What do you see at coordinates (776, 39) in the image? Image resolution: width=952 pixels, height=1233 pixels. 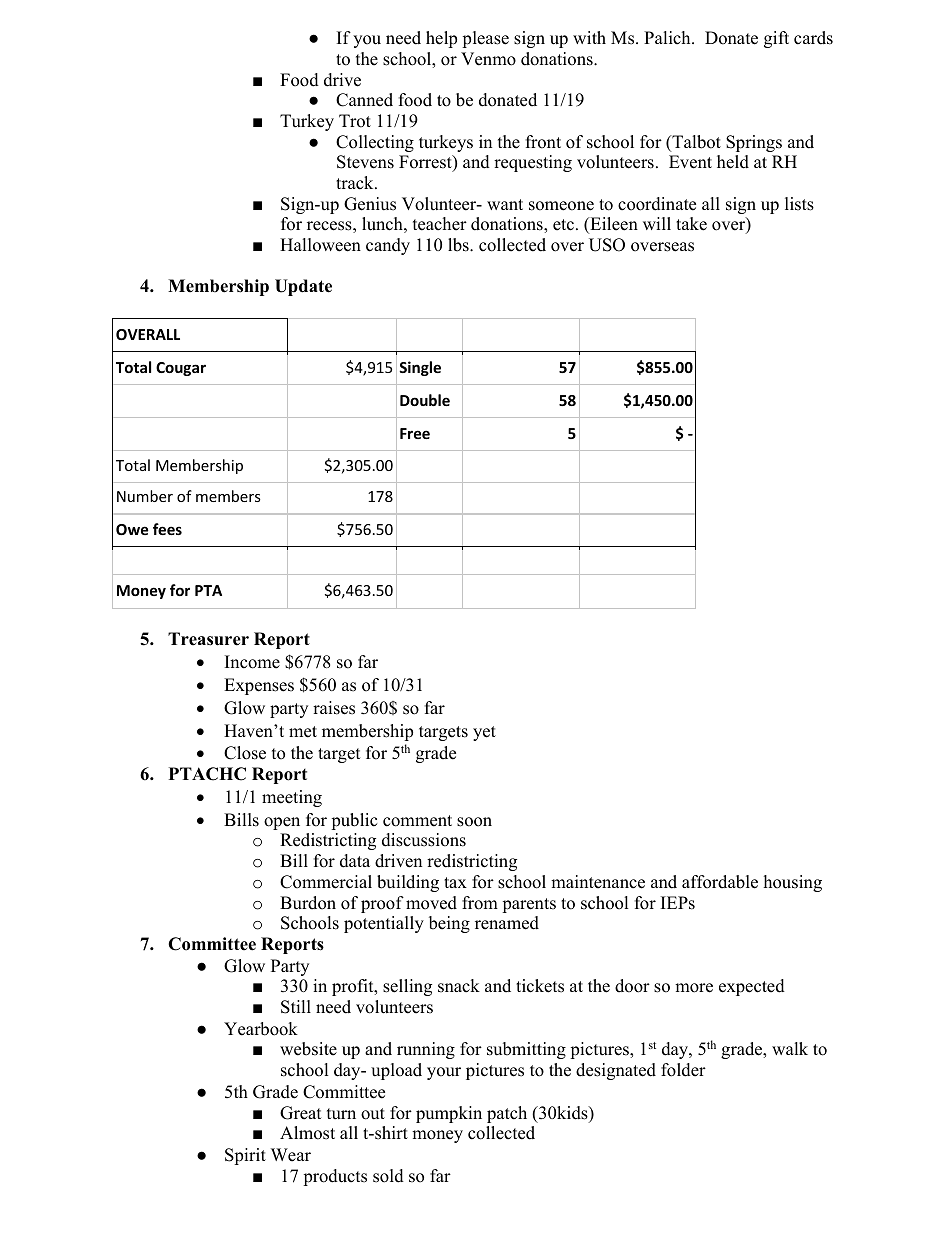 I see `gift` at bounding box center [776, 39].
